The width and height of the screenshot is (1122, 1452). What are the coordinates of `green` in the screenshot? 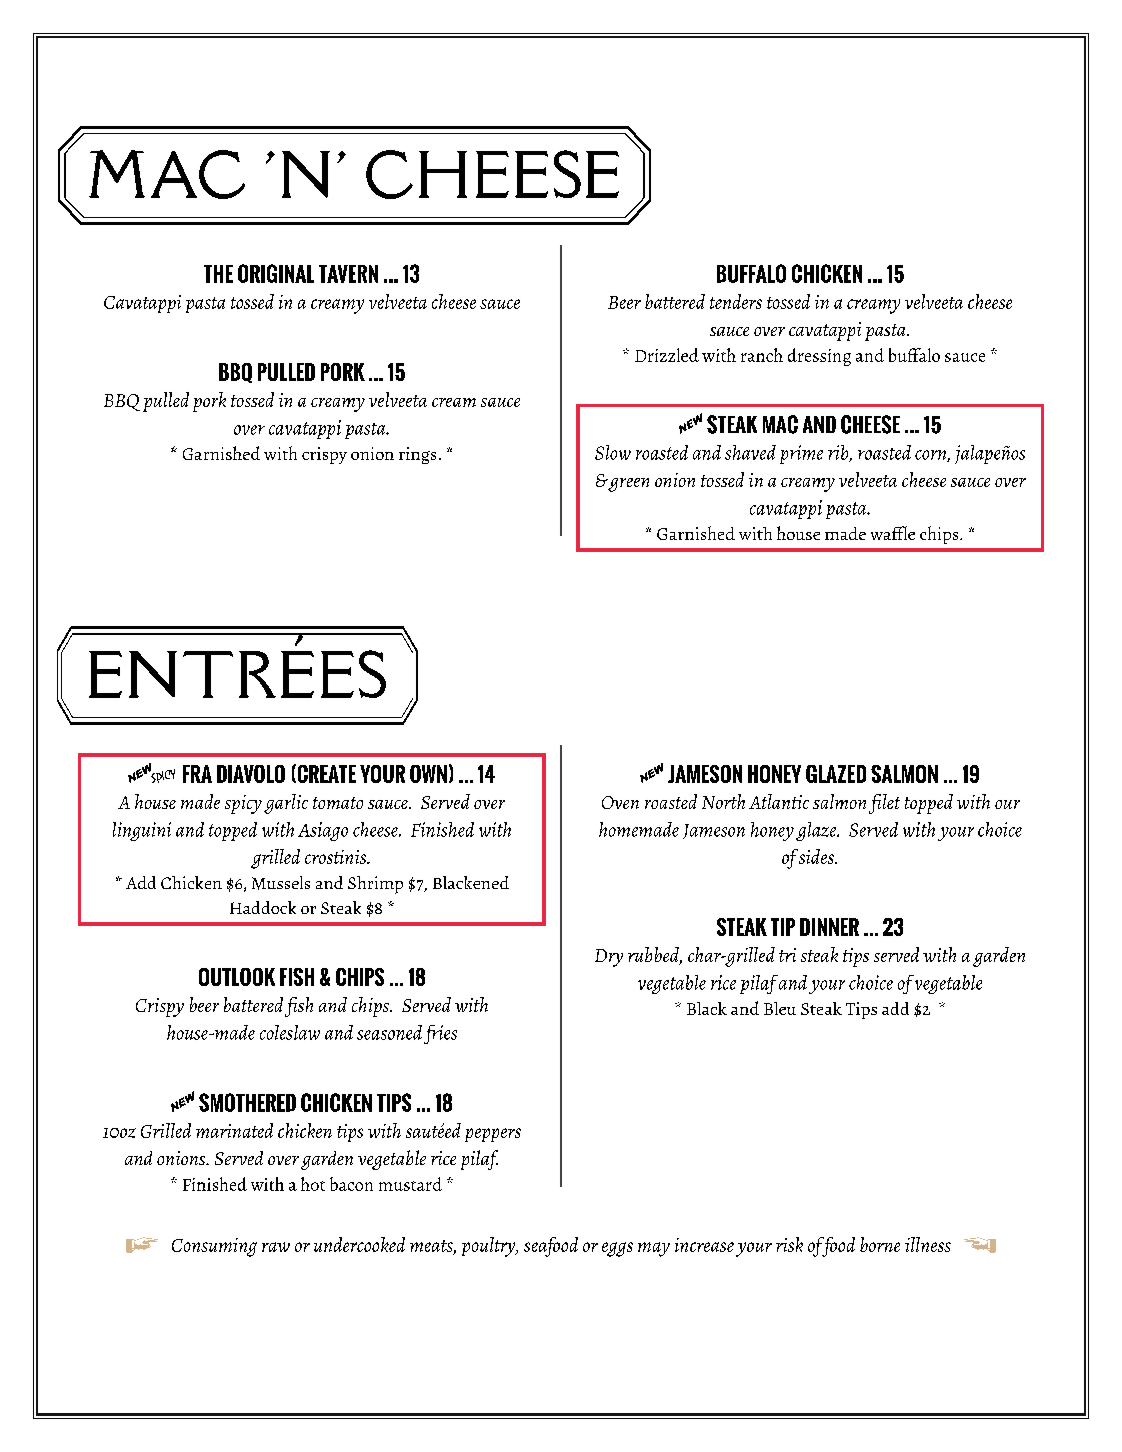 It's located at (627, 485).
